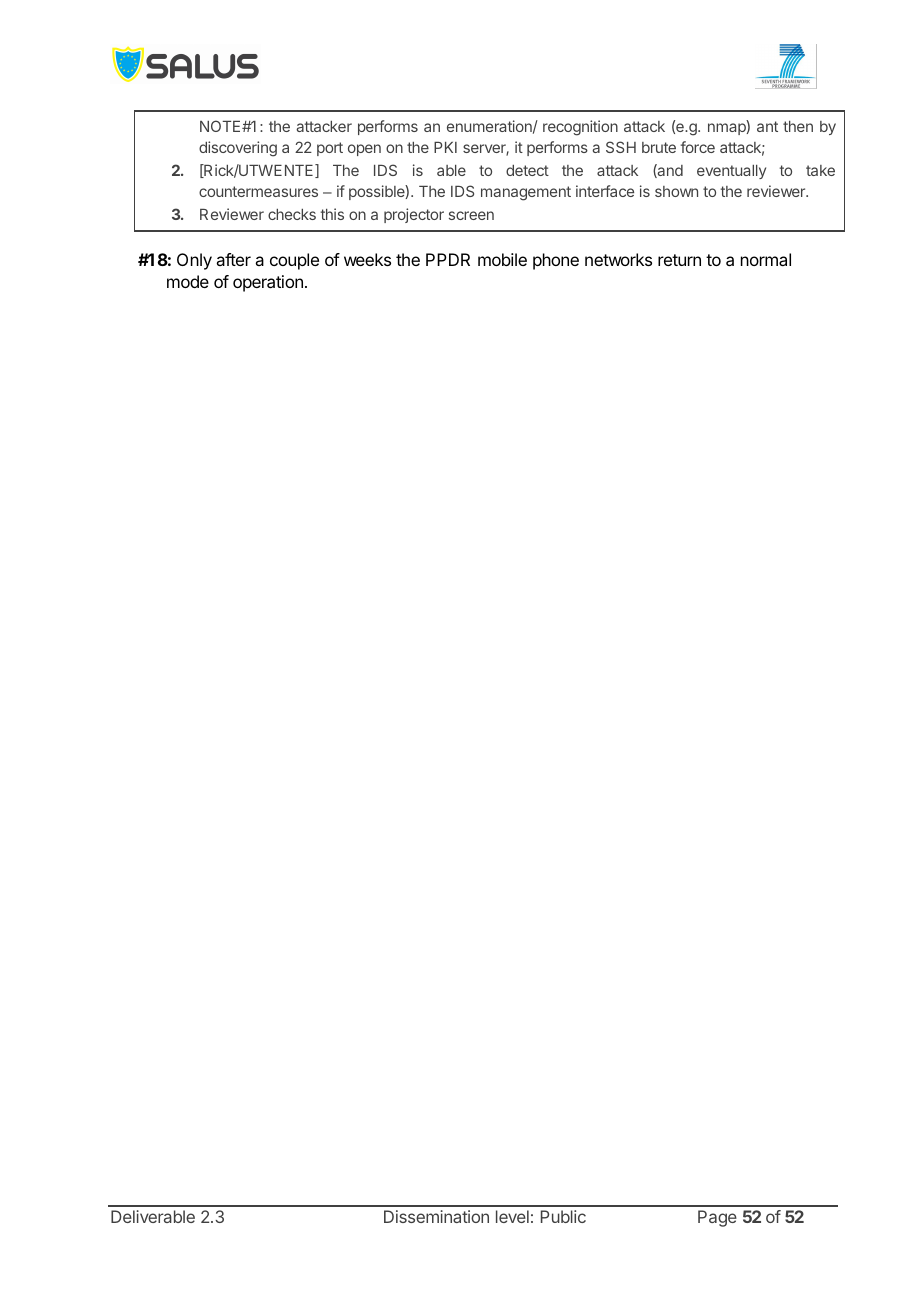  What do you see at coordinates (563, 1216) in the screenshot?
I see `Public` at bounding box center [563, 1216].
